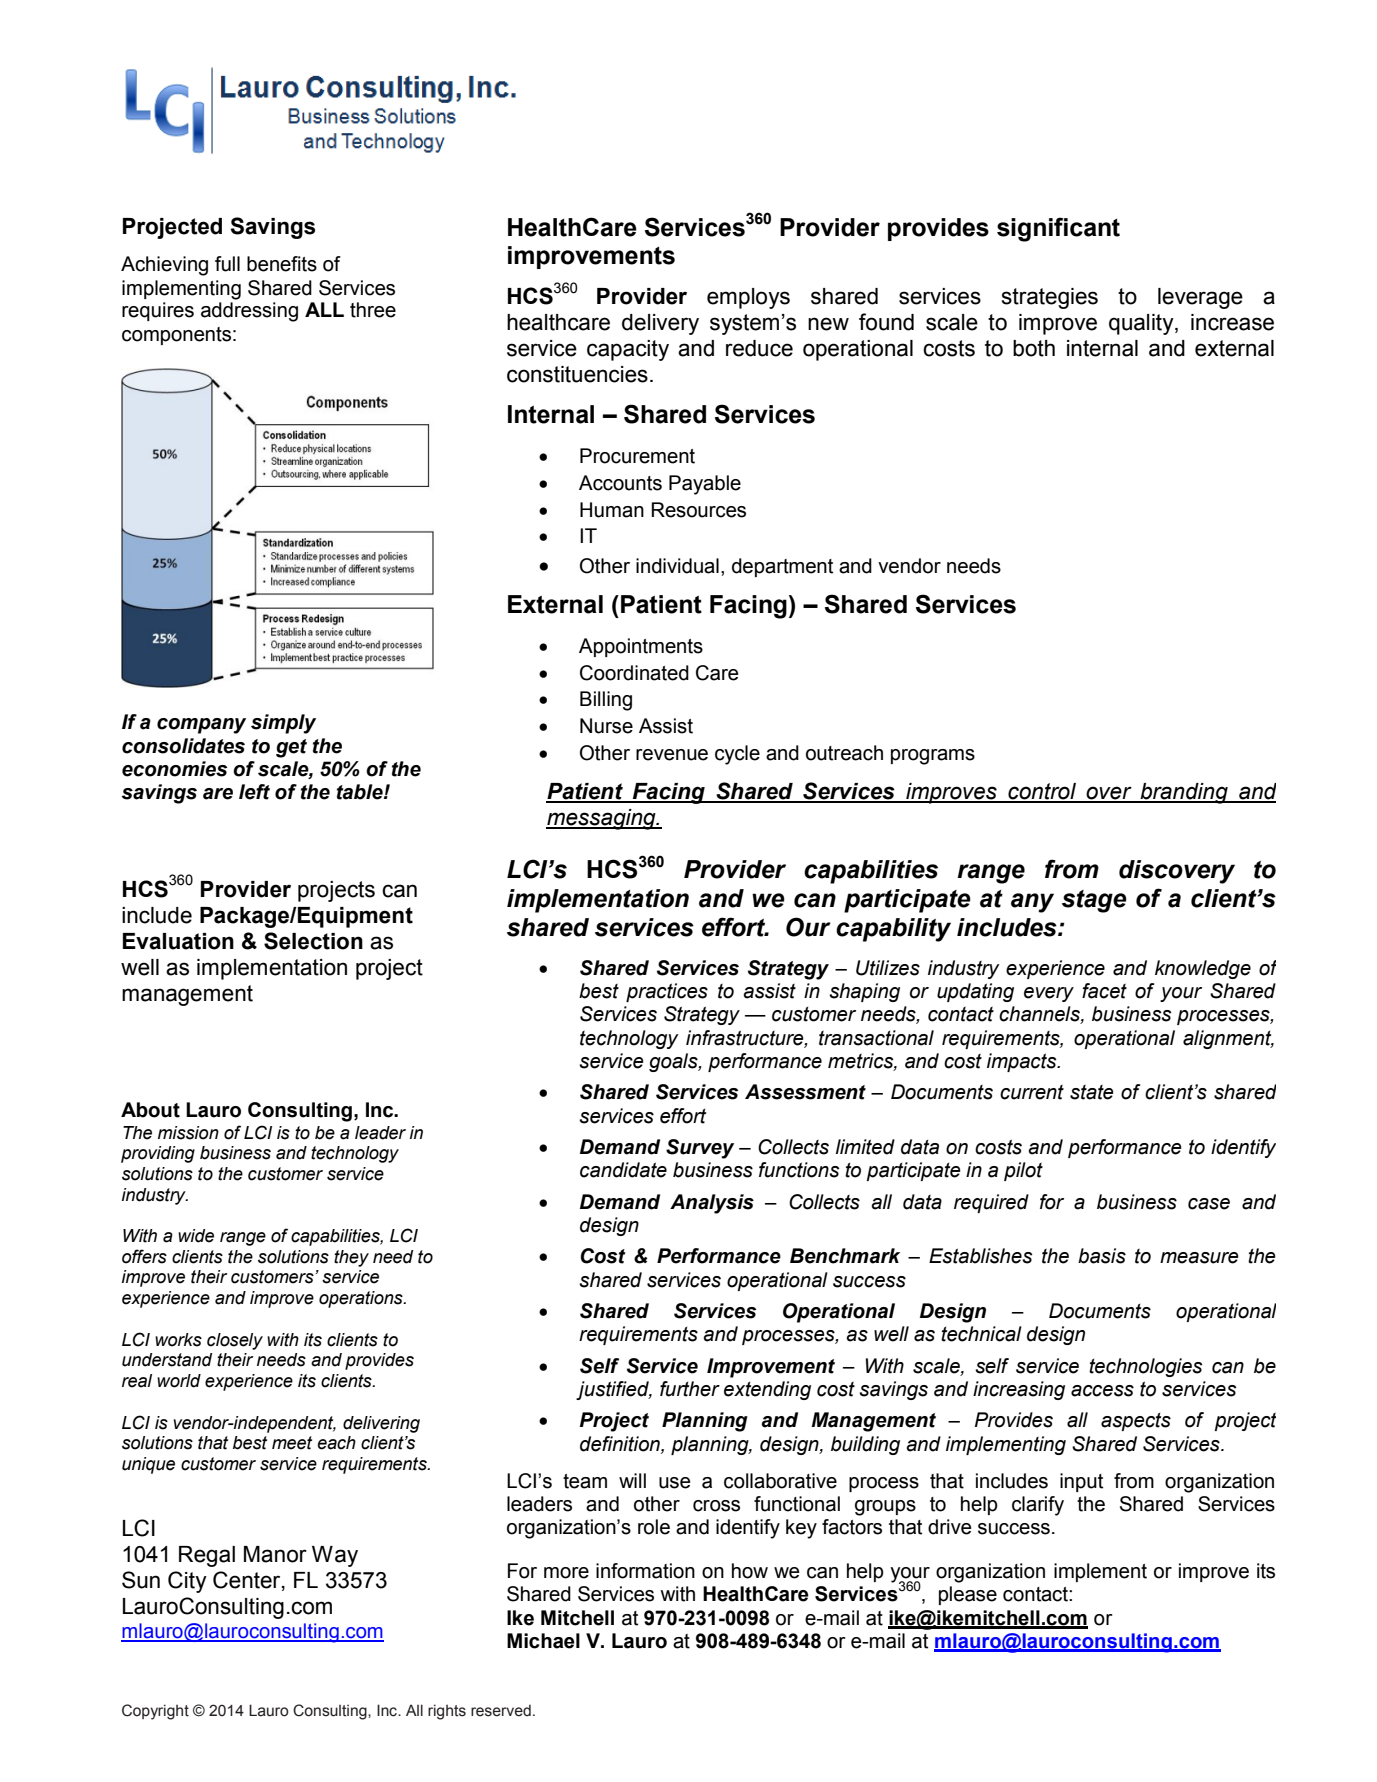 The image size is (1377, 1782). What do you see at coordinates (1050, 298) in the document?
I see `strategies` at bounding box center [1050, 298].
